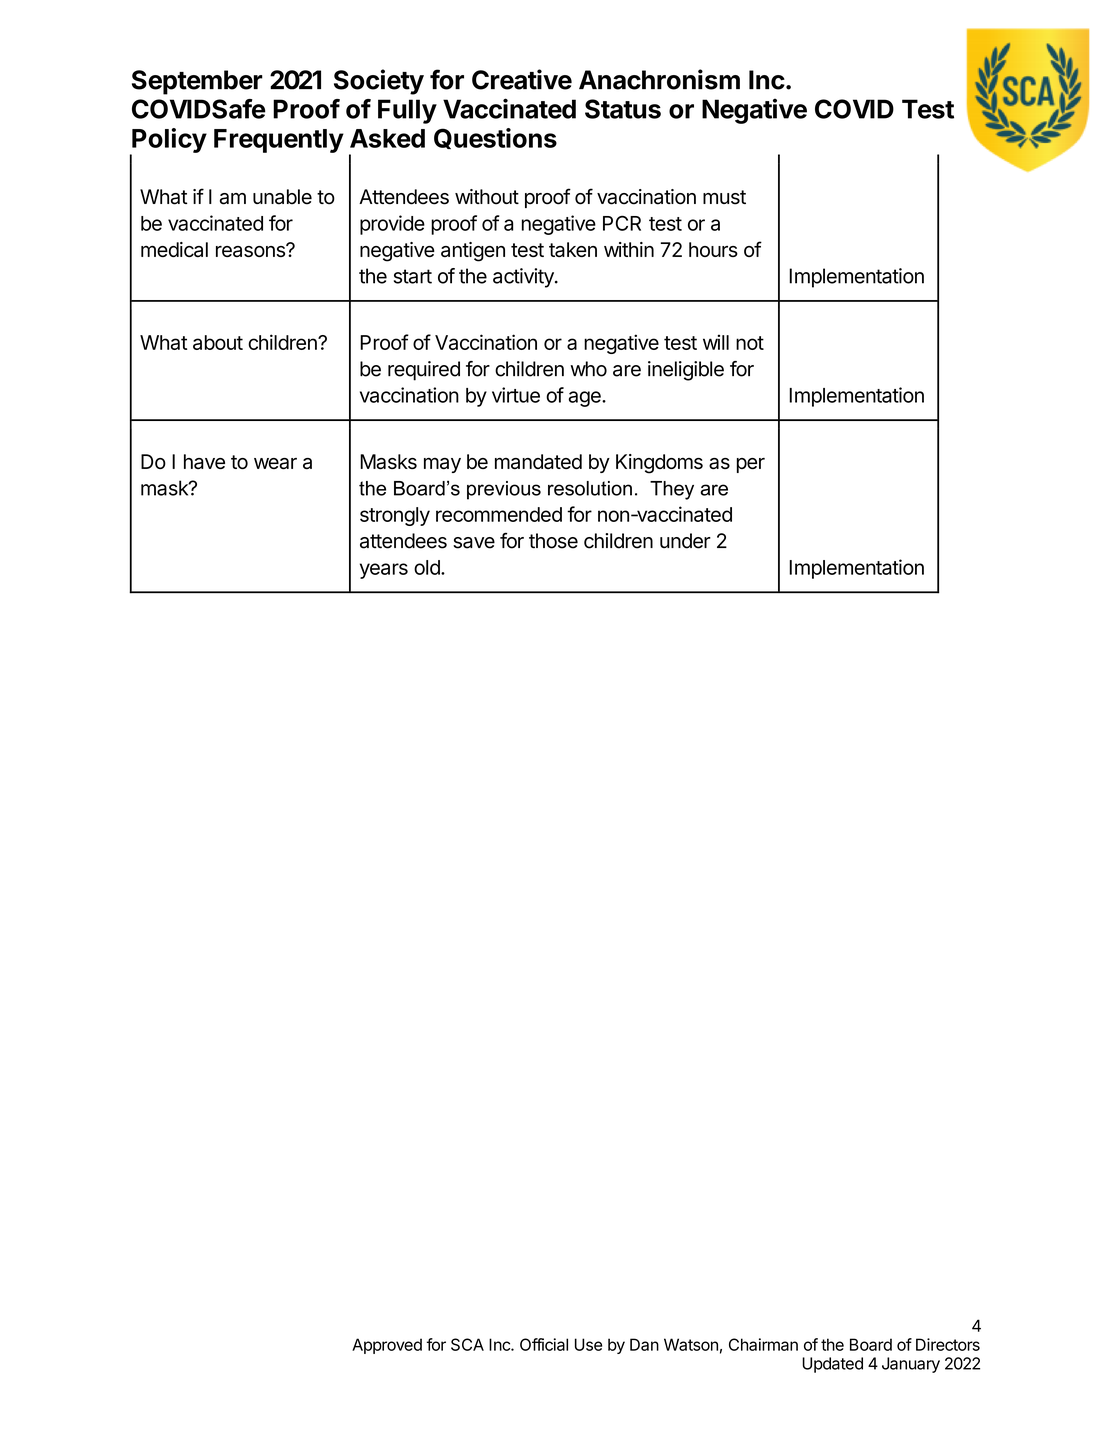 Image resolution: width=1111 pixels, height=1438 pixels. Describe the element at coordinates (544, 1344) in the screenshot. I see `Official` at that location.
